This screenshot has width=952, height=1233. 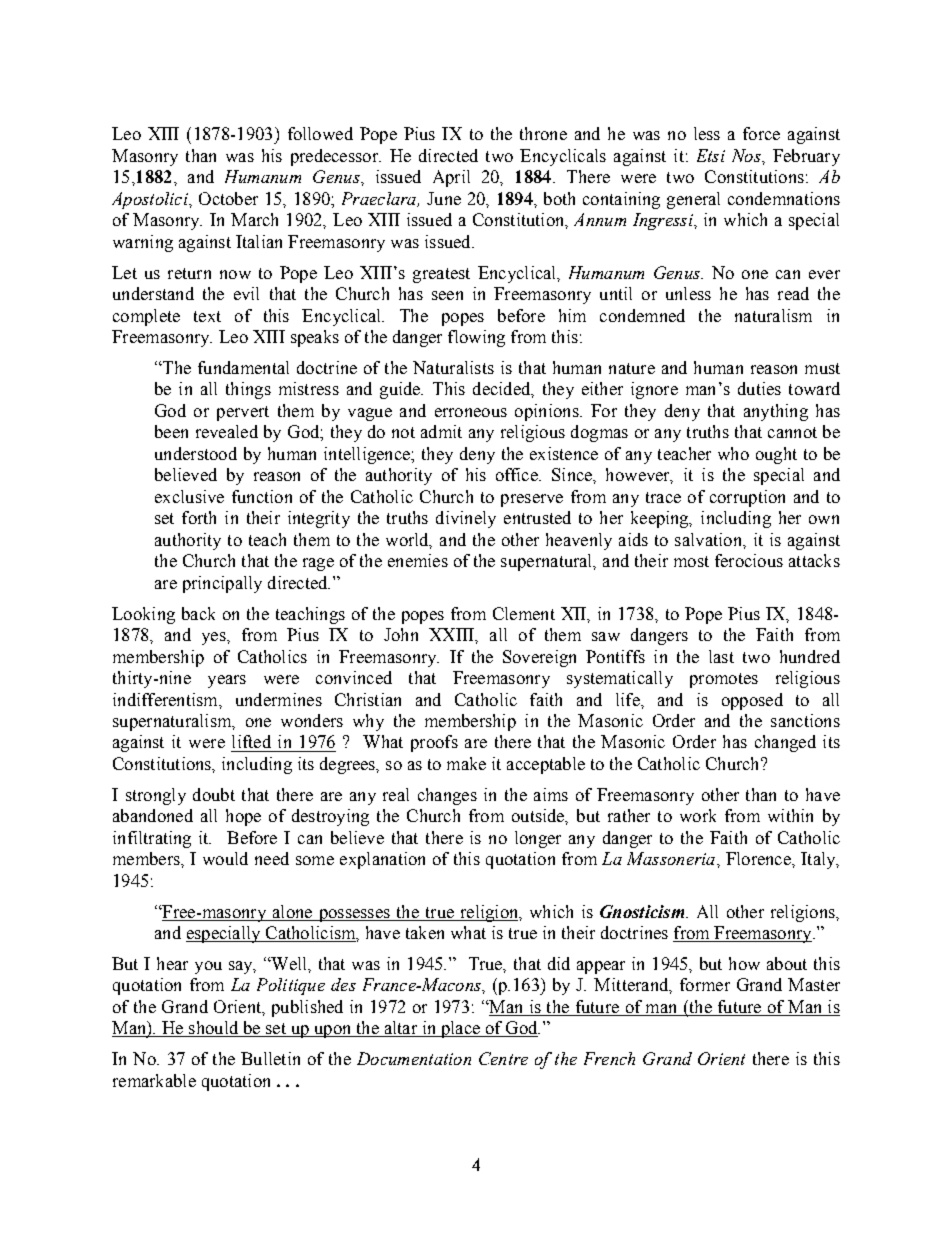 I want to click on Etsi, so click(x=711, y=155).
